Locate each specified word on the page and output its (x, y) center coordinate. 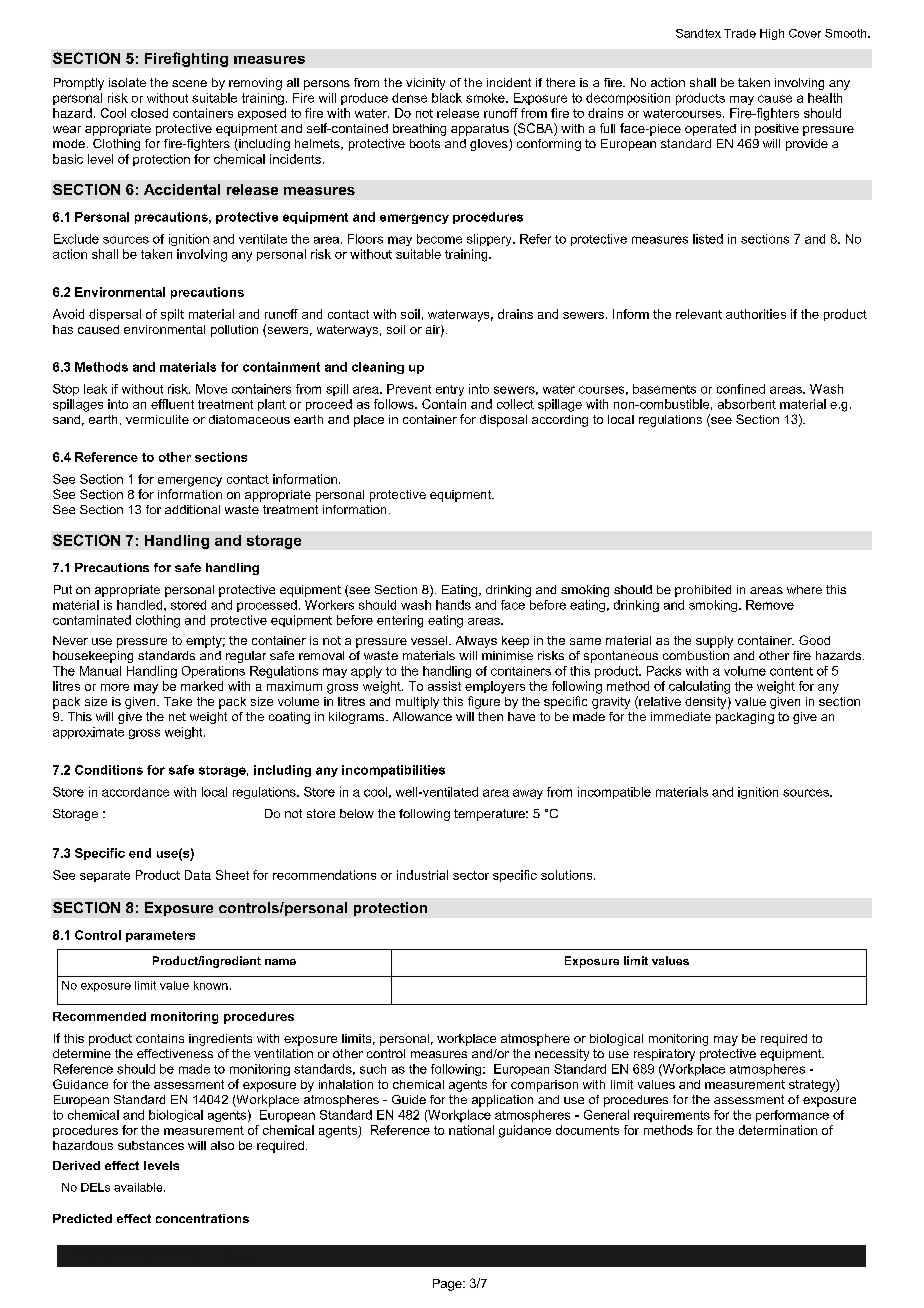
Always (476, 642)
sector (471, 875)
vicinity (425, 84)
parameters (160, 936)
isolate (127, 82)
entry (450, 390)
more (115, 687)
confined (741, 389)
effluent (172, 404)
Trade (740, 33)
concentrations (202, 1218)
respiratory (664, 1055)
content (791, 671)
